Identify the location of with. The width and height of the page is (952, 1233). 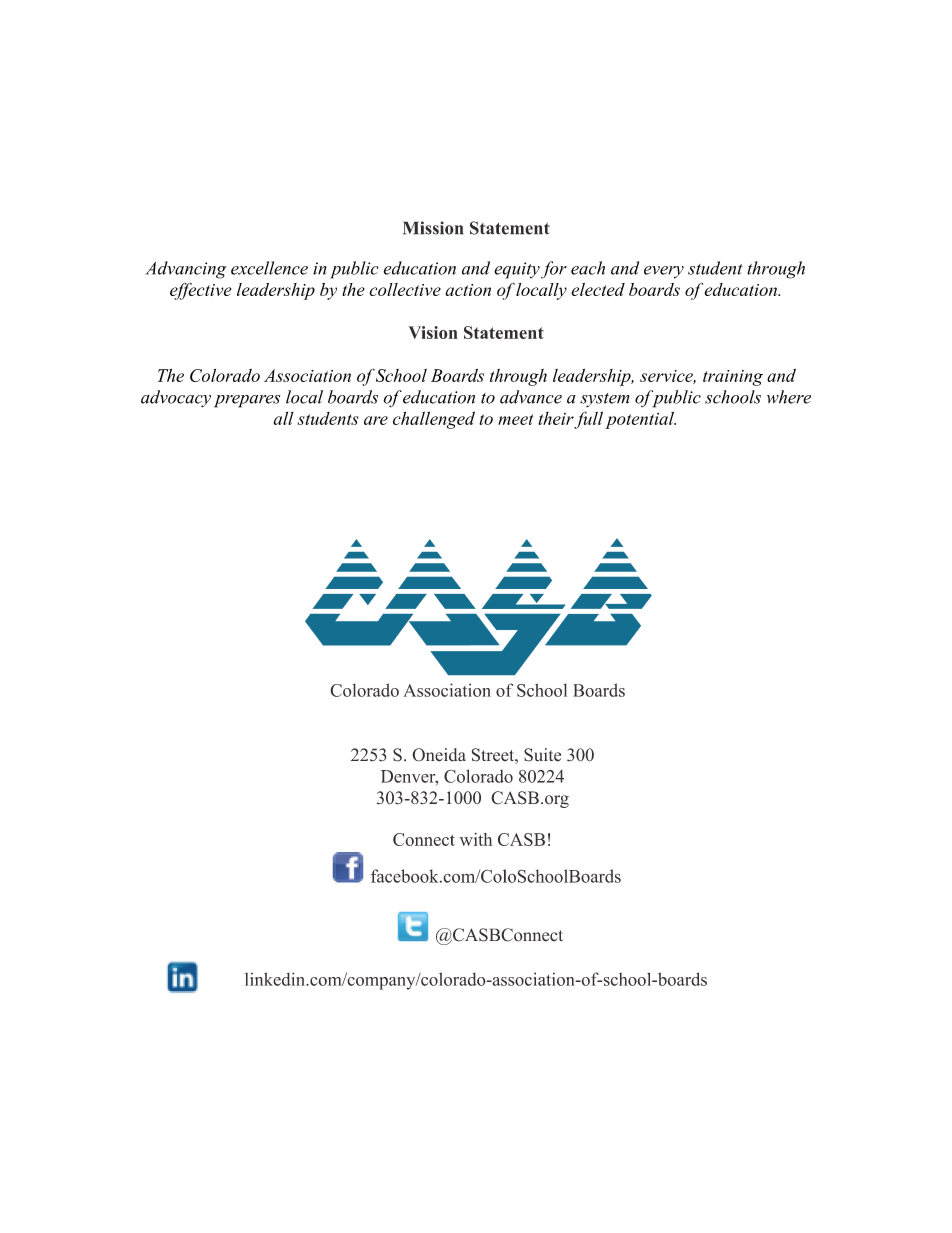
(476, 839).
